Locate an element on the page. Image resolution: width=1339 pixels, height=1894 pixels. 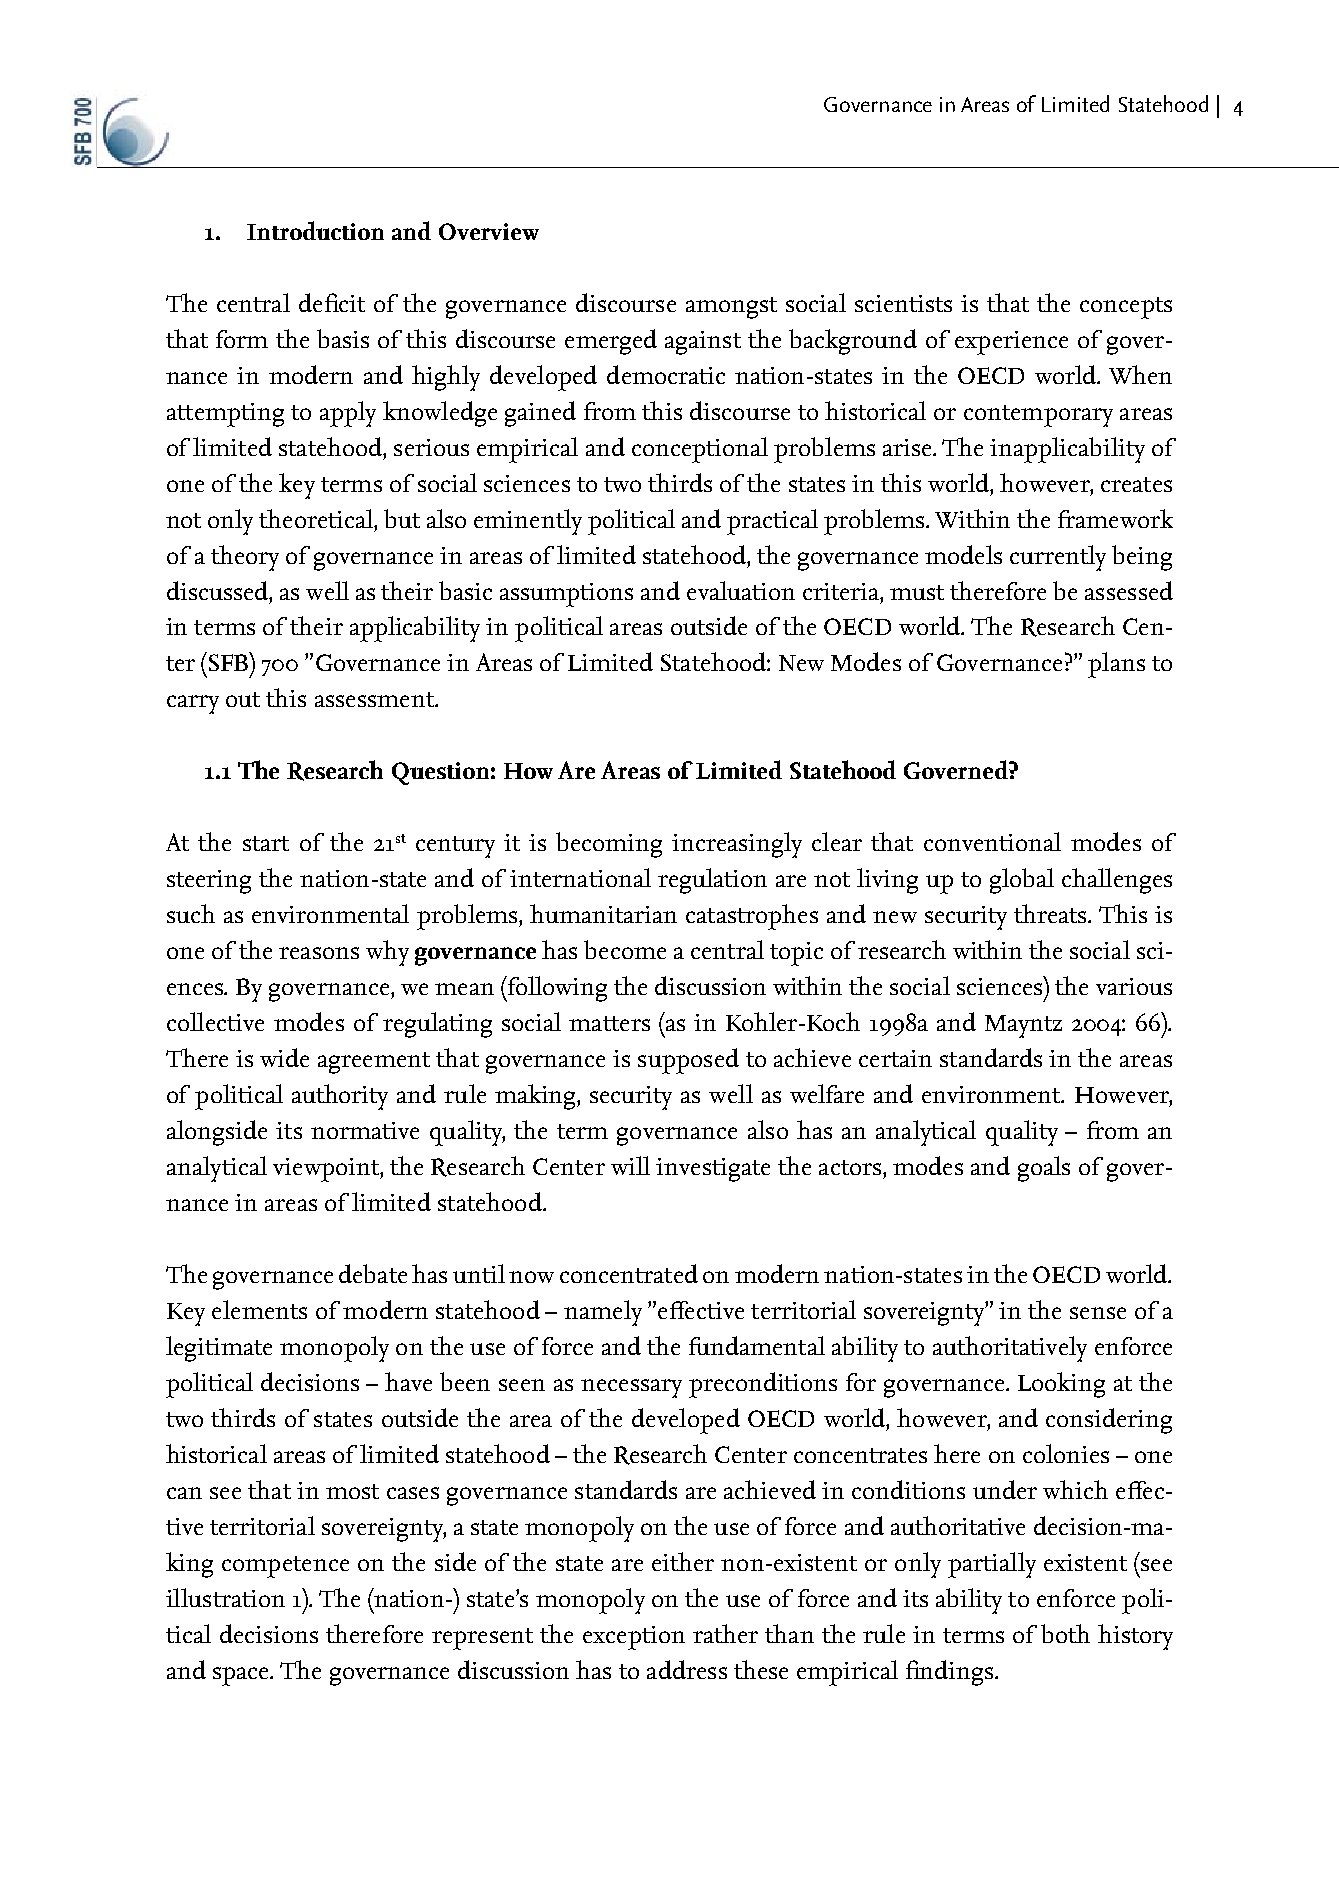
reasons is located at coordinates (319, 953).
